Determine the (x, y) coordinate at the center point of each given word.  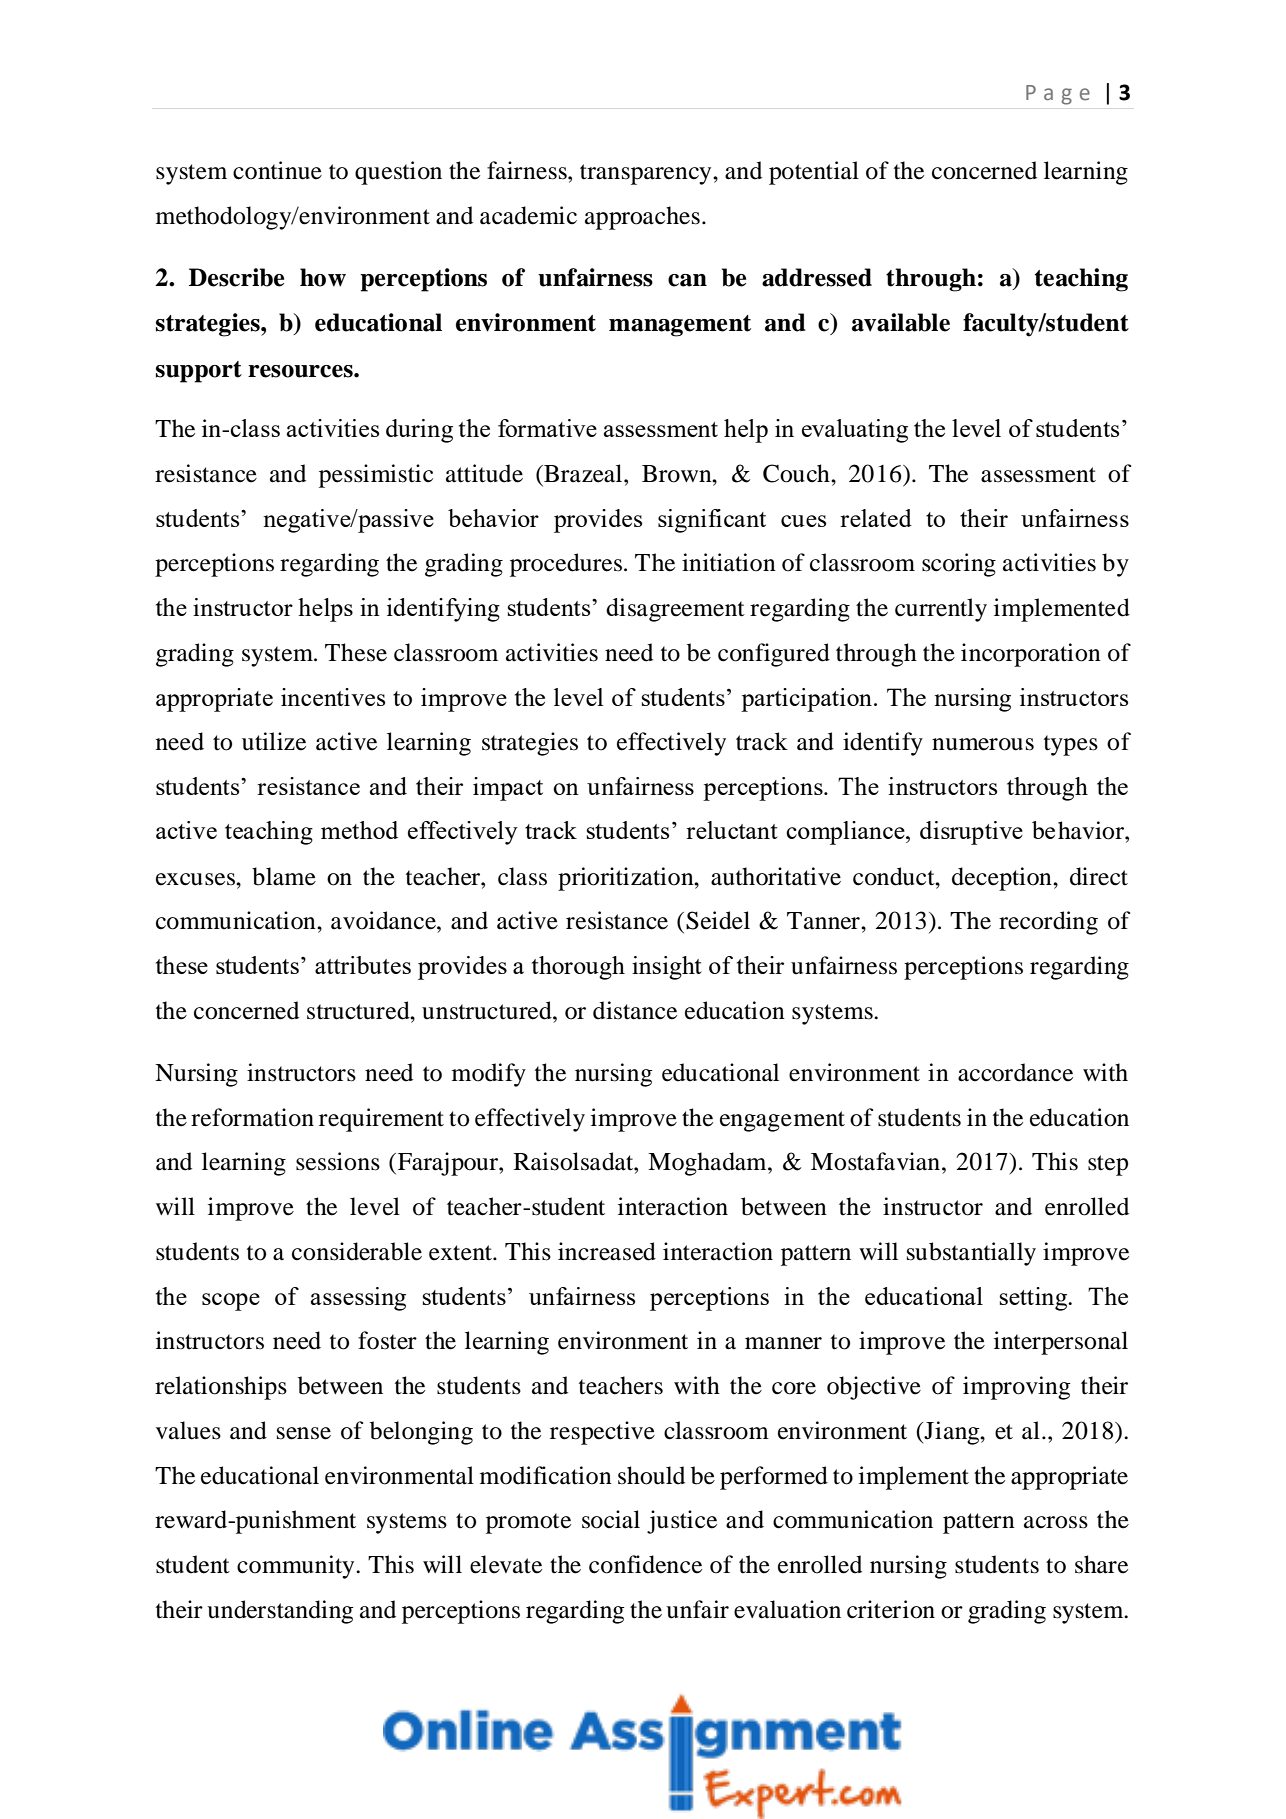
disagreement (675, 610)
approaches (642, 218)
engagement (782, 1121)
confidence (645, 1564)
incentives (333, 697)
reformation (252, 1117)
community (297, 1567)
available (901, 322)
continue (277, 170)
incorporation (1031, 655)
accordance (1015, 1072)
